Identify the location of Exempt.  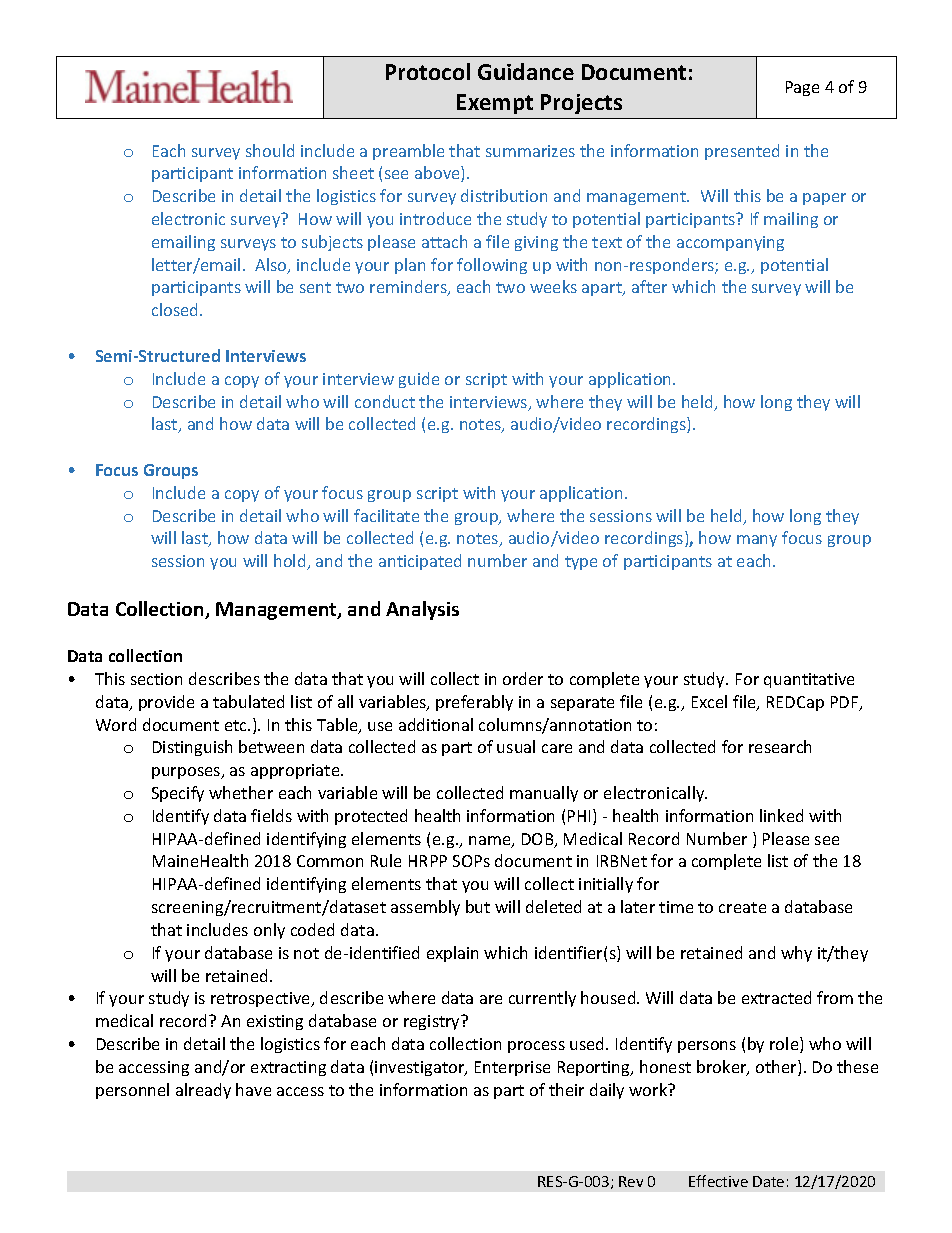
(495, 104).
